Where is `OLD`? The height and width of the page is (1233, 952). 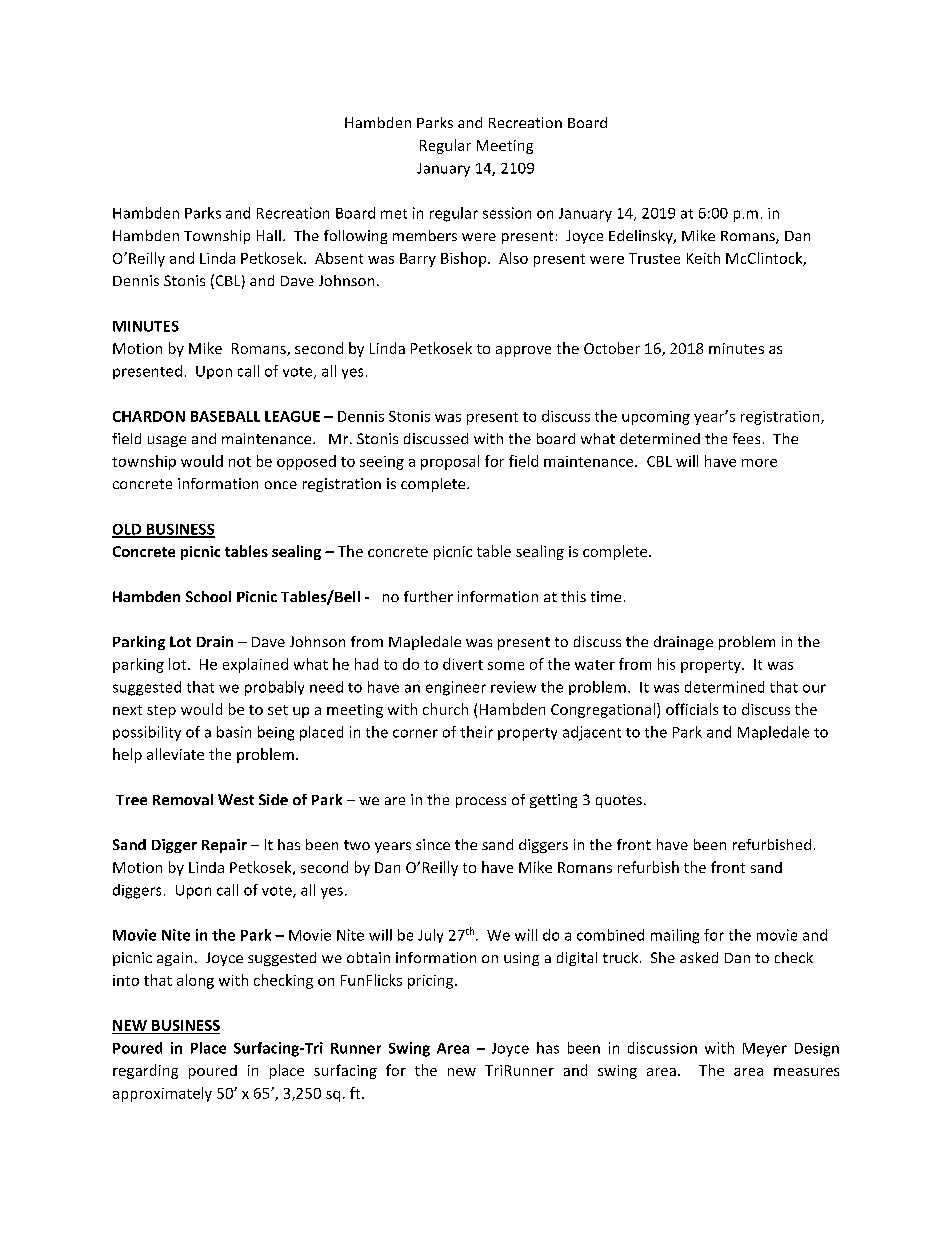
OLD is located at coordinates (128, 530).
